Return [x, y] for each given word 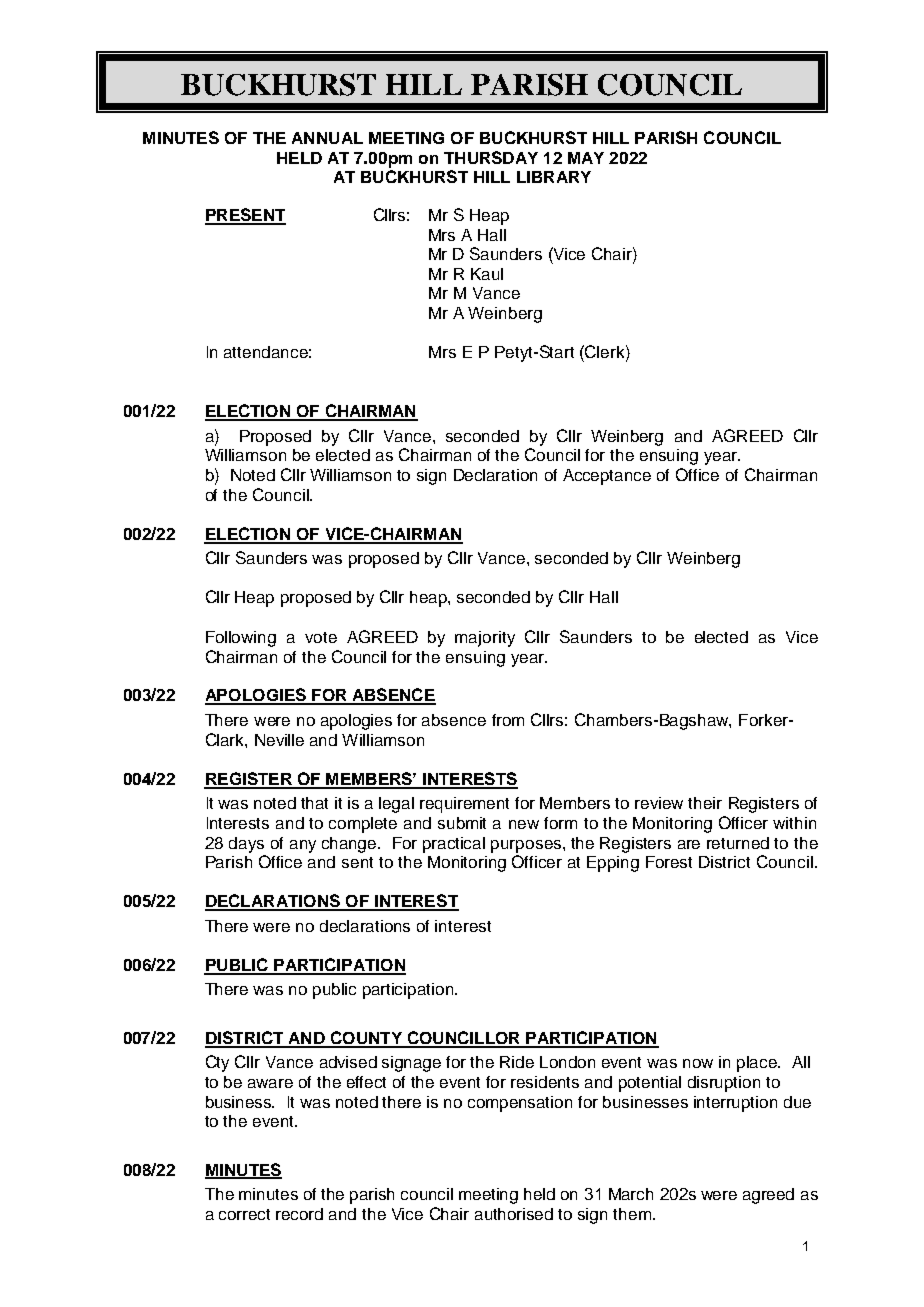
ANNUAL [327, 138]
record [299, 1214]
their [705, 803]
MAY [586, 158]
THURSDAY [491, 157]
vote [321, 637]
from [508, 720]
